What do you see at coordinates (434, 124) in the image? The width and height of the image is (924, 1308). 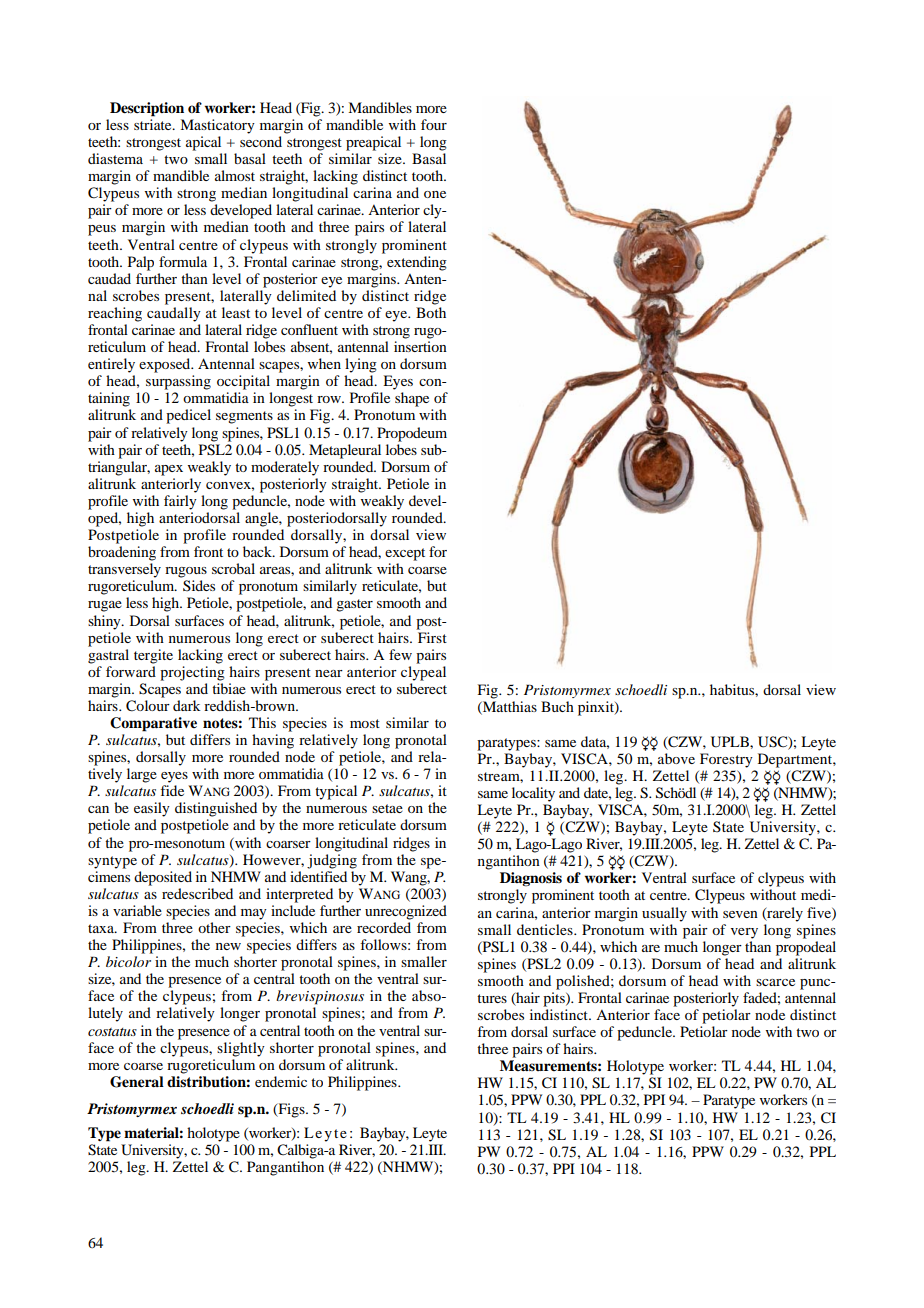 I see `four` at bounding box center [434, 124].
